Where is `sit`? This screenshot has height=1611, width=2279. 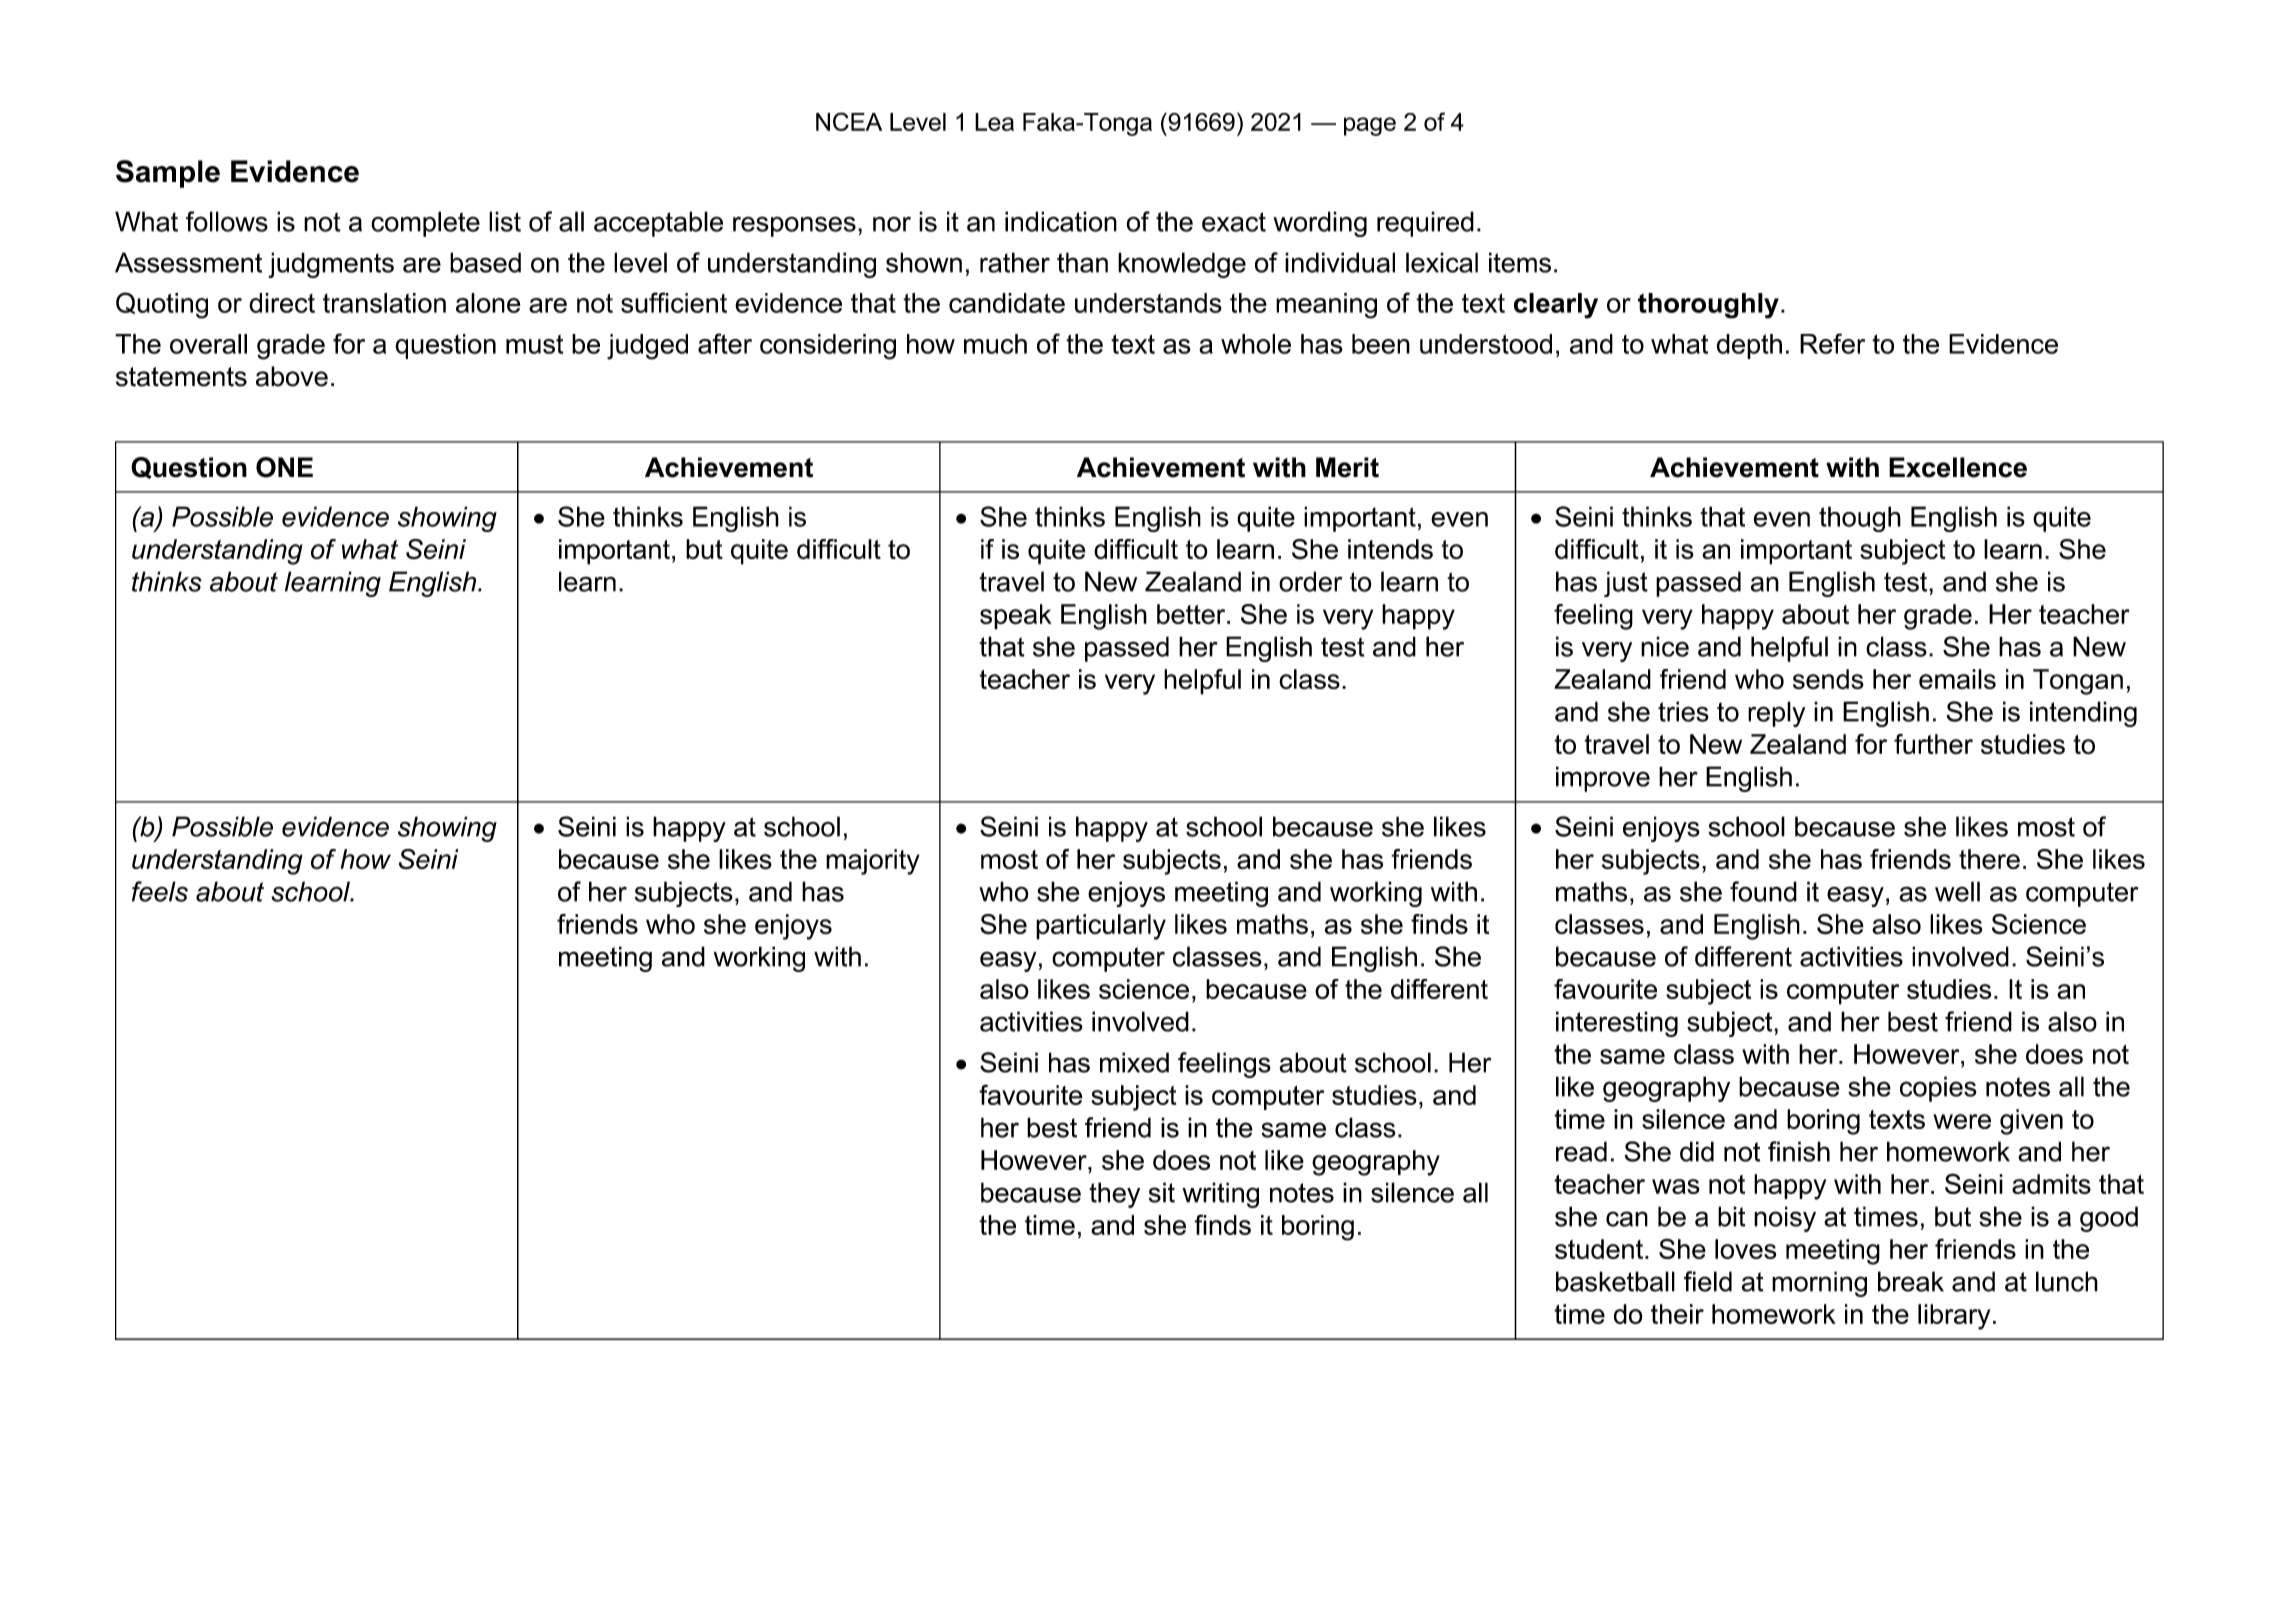 sit is located at coordinates (1162, 1192).
